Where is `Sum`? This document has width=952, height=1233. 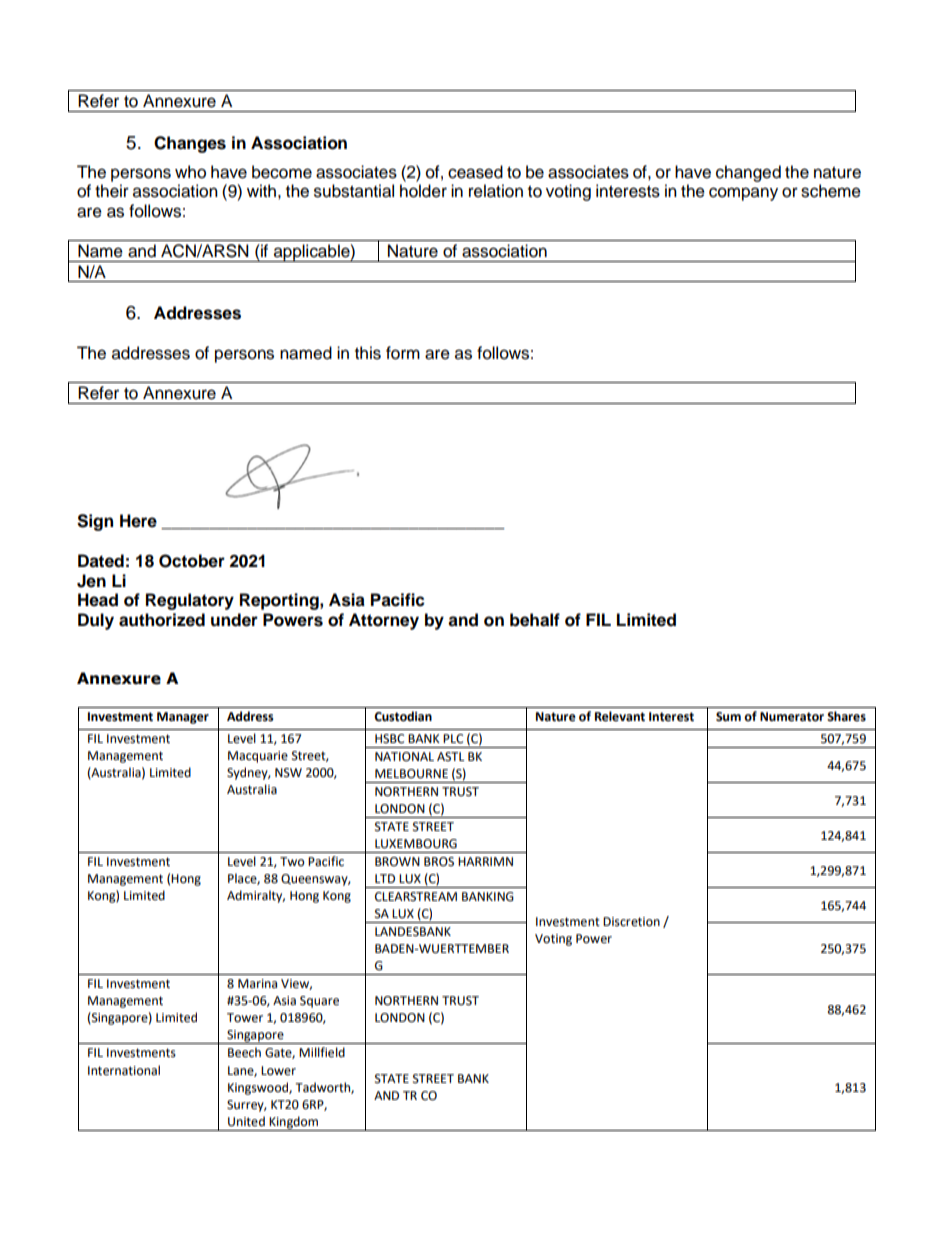 Sum is located at coordinates (728, 717).
